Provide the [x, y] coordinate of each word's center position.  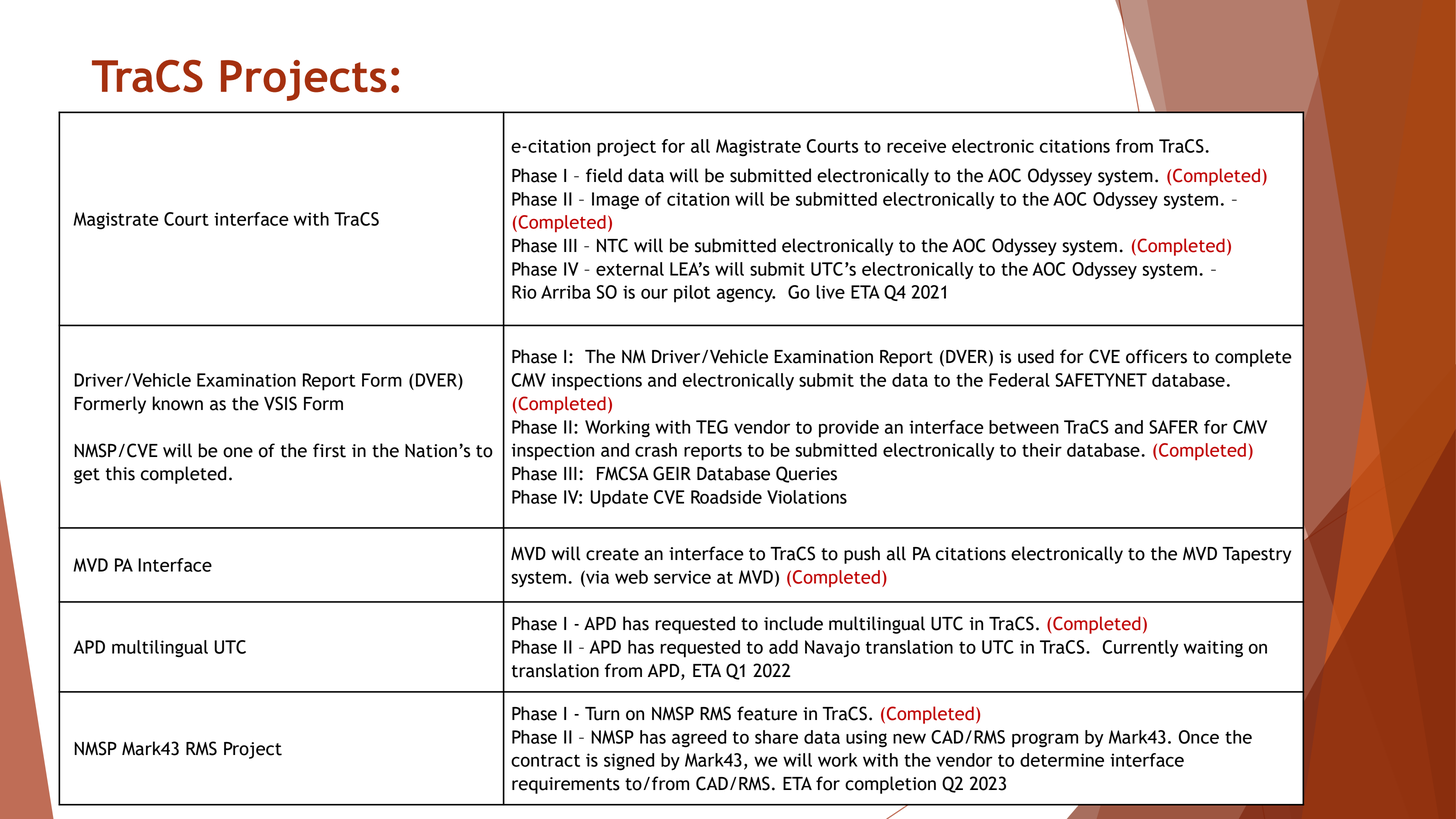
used [1036, 356]
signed [629, 762]
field [604, 175]
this [120, 473]
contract [545, 760]
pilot [692, 294]
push [862, 555]
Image [615, 201]
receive [916, 146]
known [177, 403]
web [631, 577]
